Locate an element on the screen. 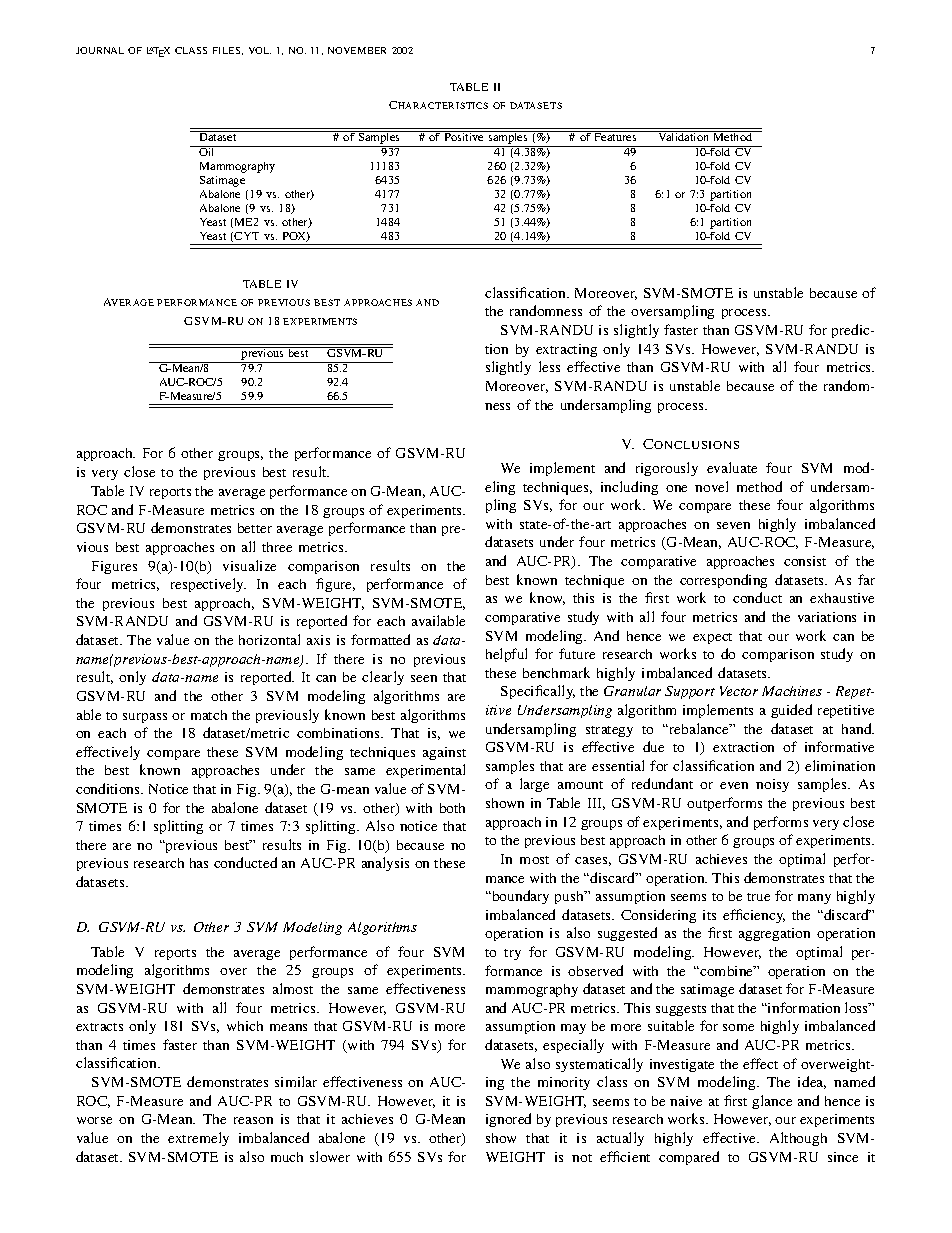  helpful is located at coordinates (506, 655).
